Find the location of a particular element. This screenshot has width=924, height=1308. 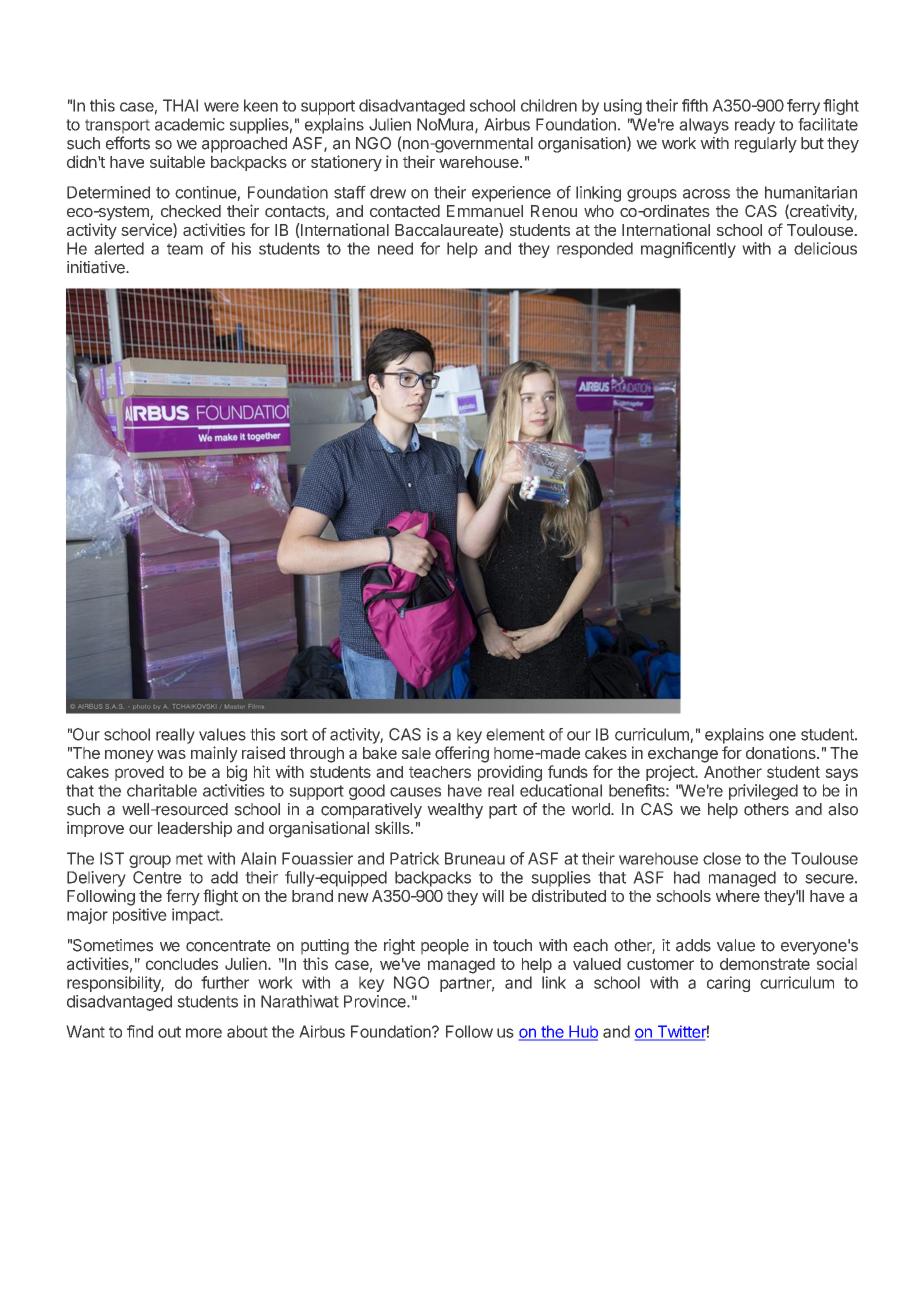

academic is located at coordinates (190, 124).
